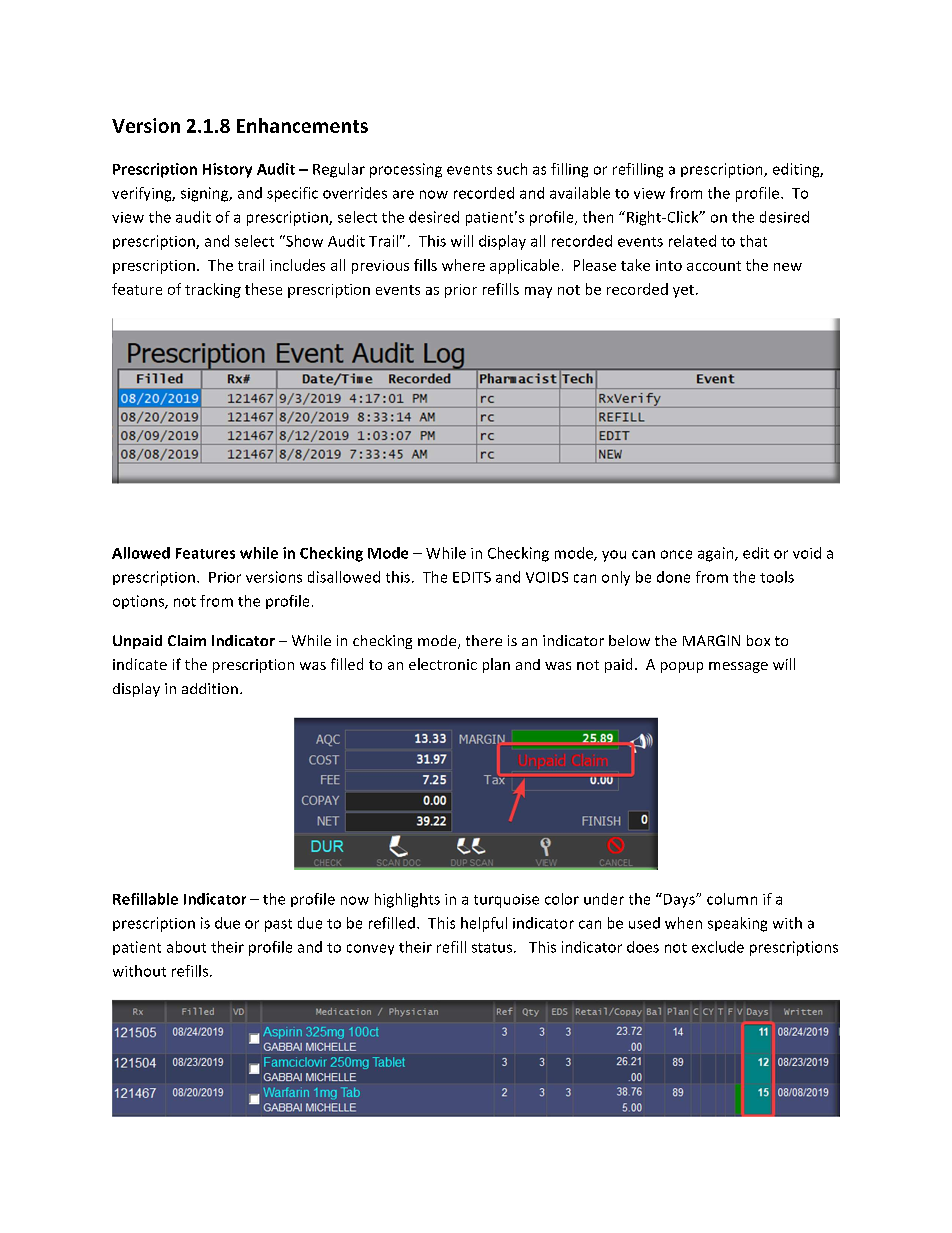 Image resolution: width=952 pixels, height=1233 pixels. I want to click on when, so click(683, 923).
